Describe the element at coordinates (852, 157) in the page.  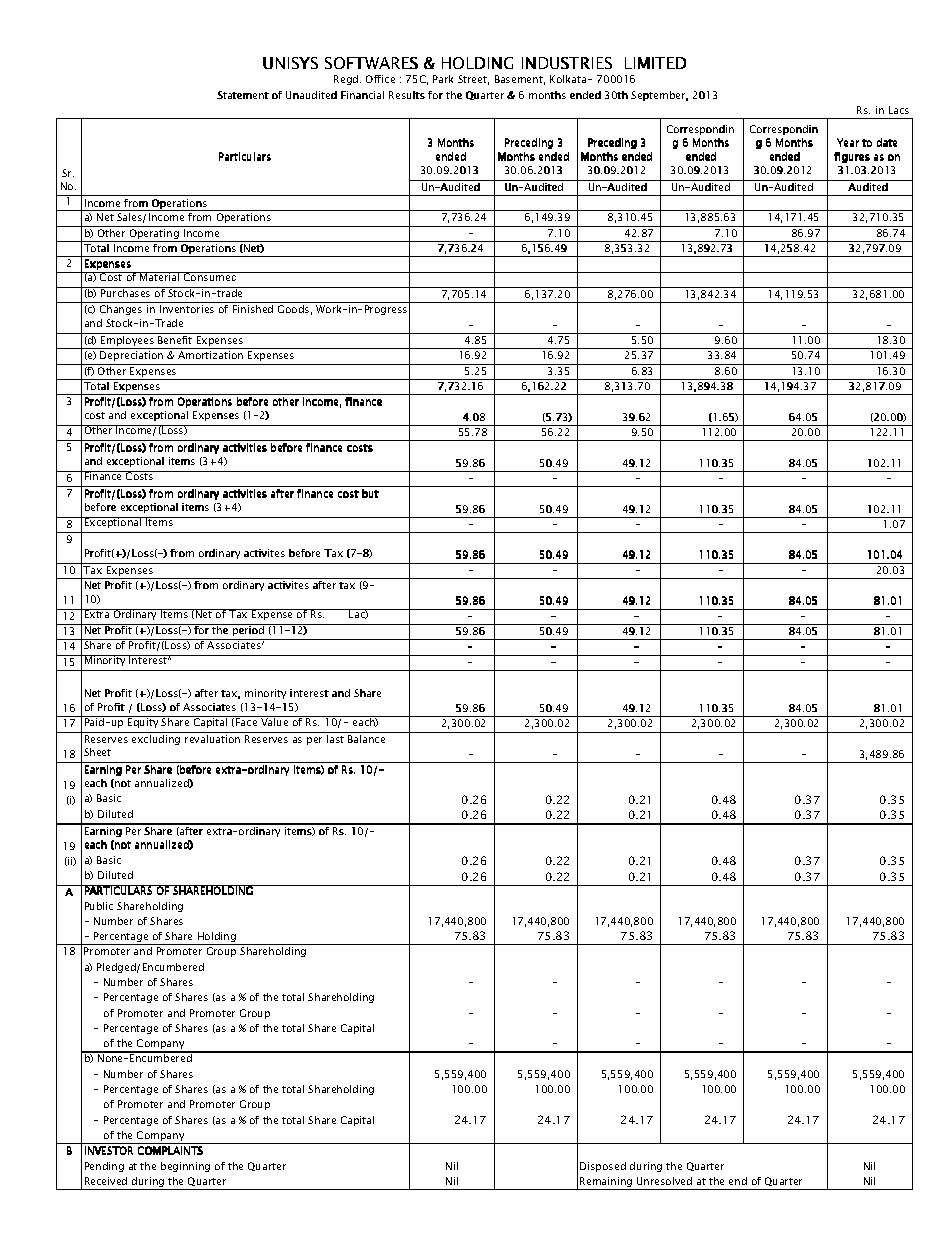
I see `figures` at that location.
